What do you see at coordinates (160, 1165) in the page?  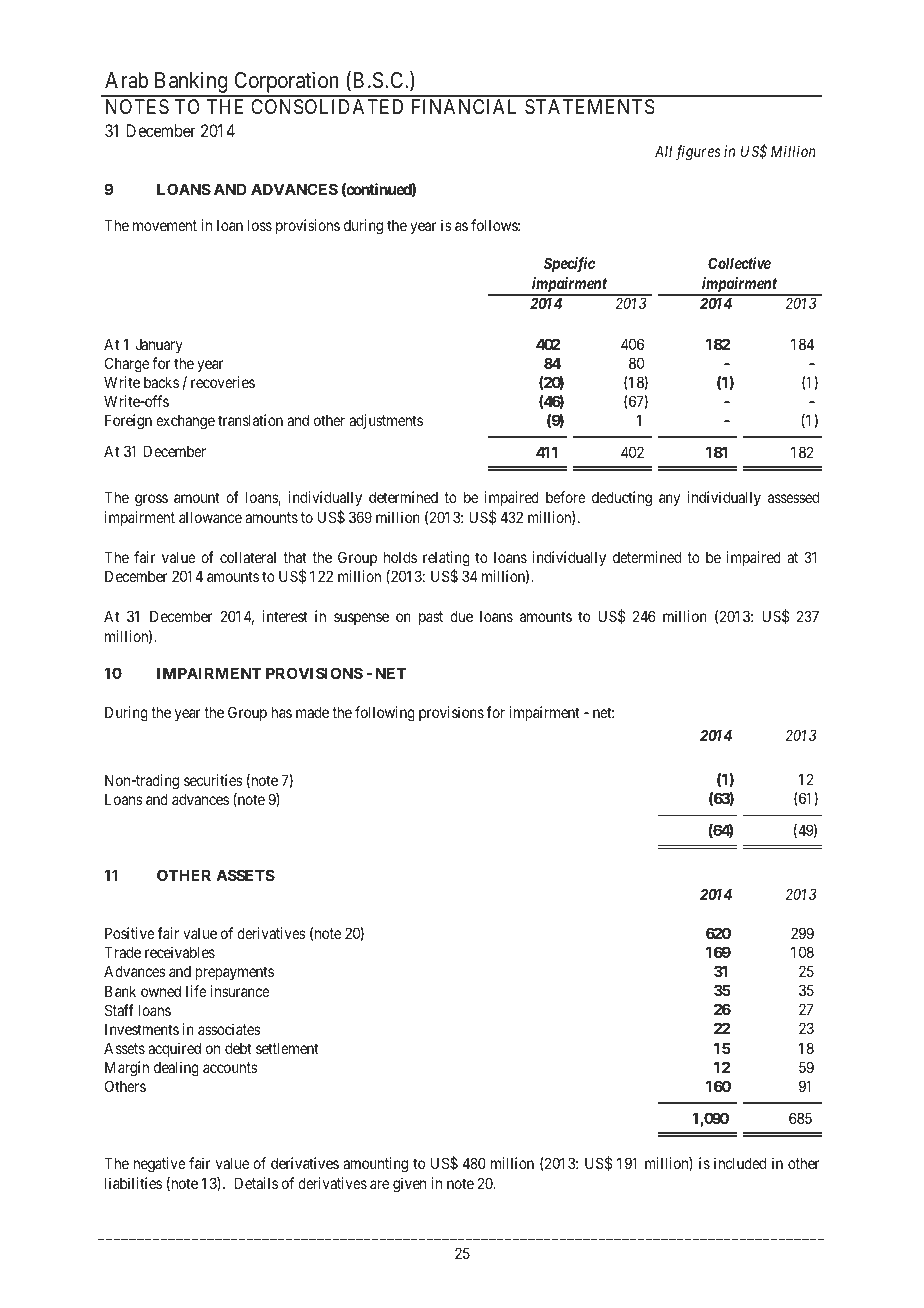 I see `negative` at bounding box center [160, 1165].
